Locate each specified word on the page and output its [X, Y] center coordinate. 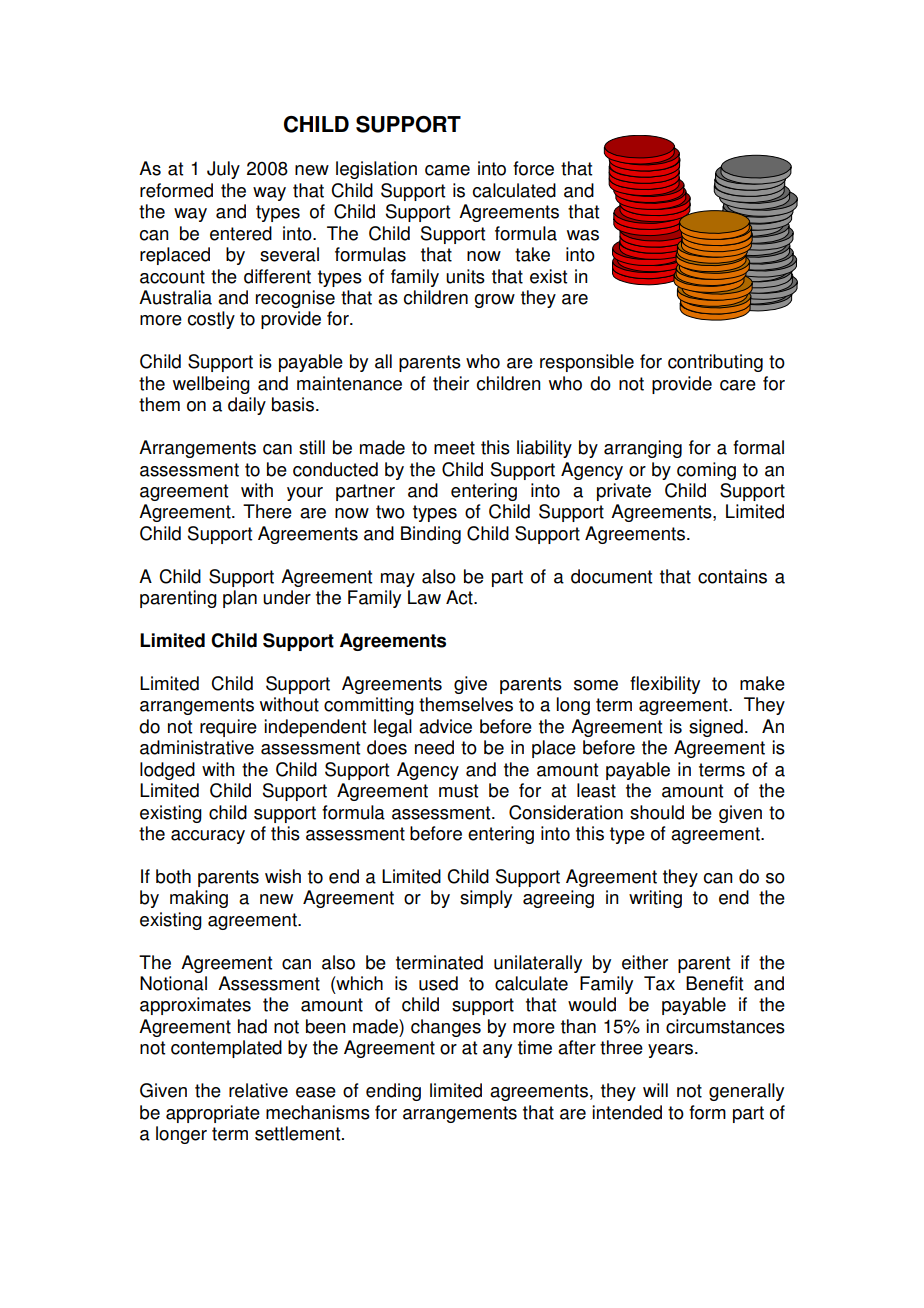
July [223, 170]
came [447, 170]
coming [706, 471]
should [657, 812]
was [583, 235]
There [267, 511]
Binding [431, 535]
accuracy [208, 837]
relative [258, 1090]
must [458, 791]
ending [393, 1092]
